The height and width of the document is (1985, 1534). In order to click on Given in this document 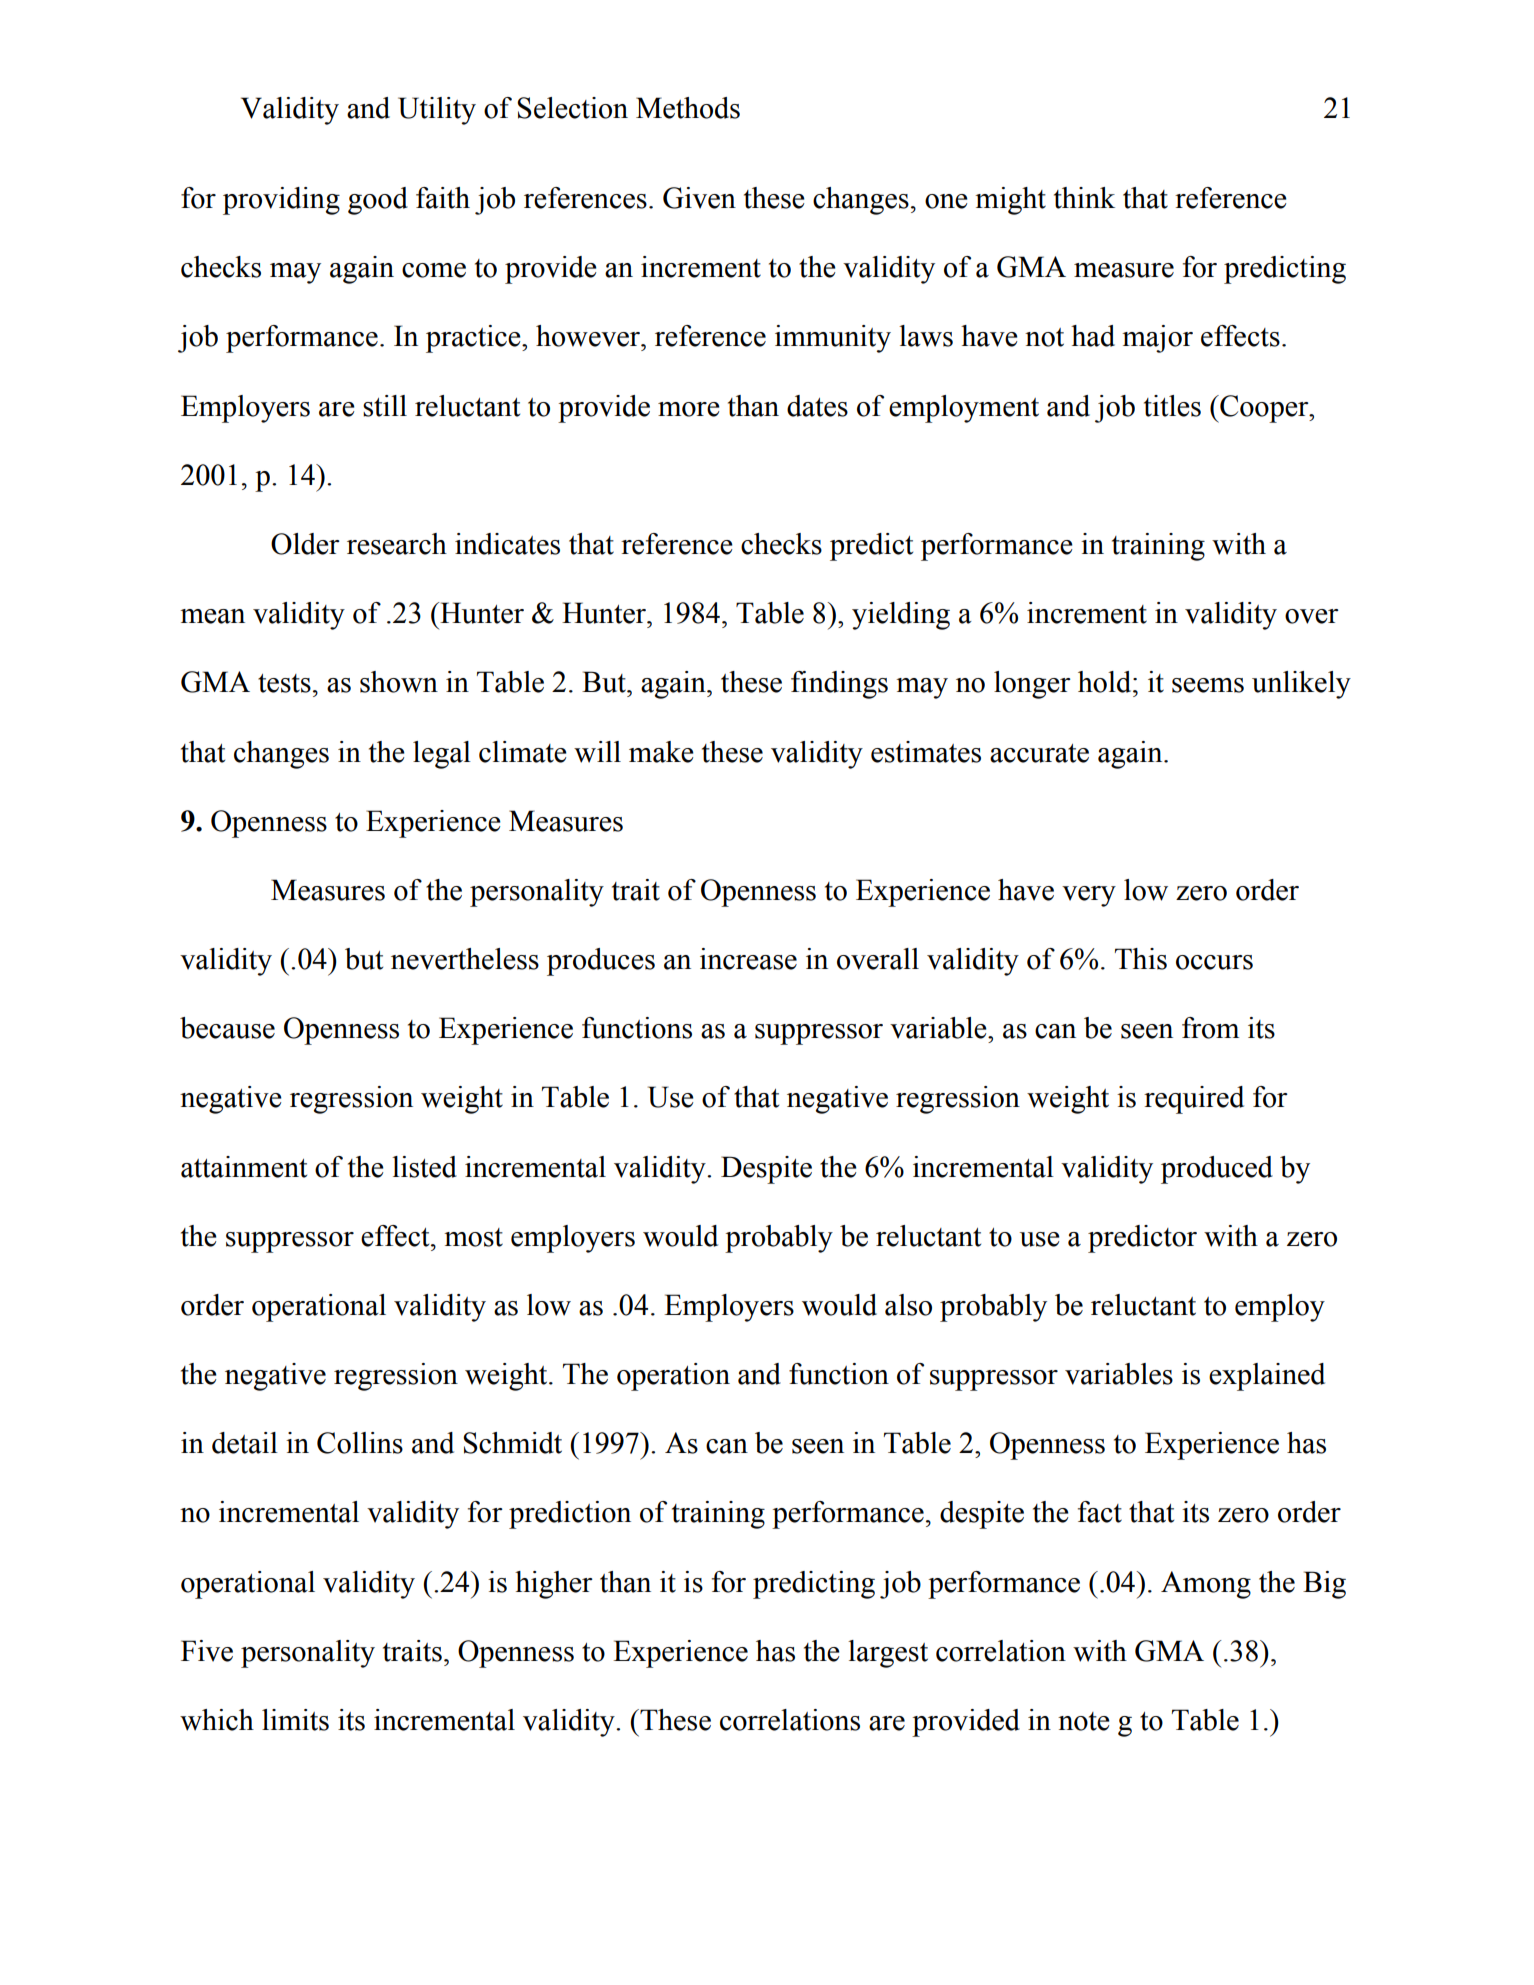, I will do `click(699, 198)`.
